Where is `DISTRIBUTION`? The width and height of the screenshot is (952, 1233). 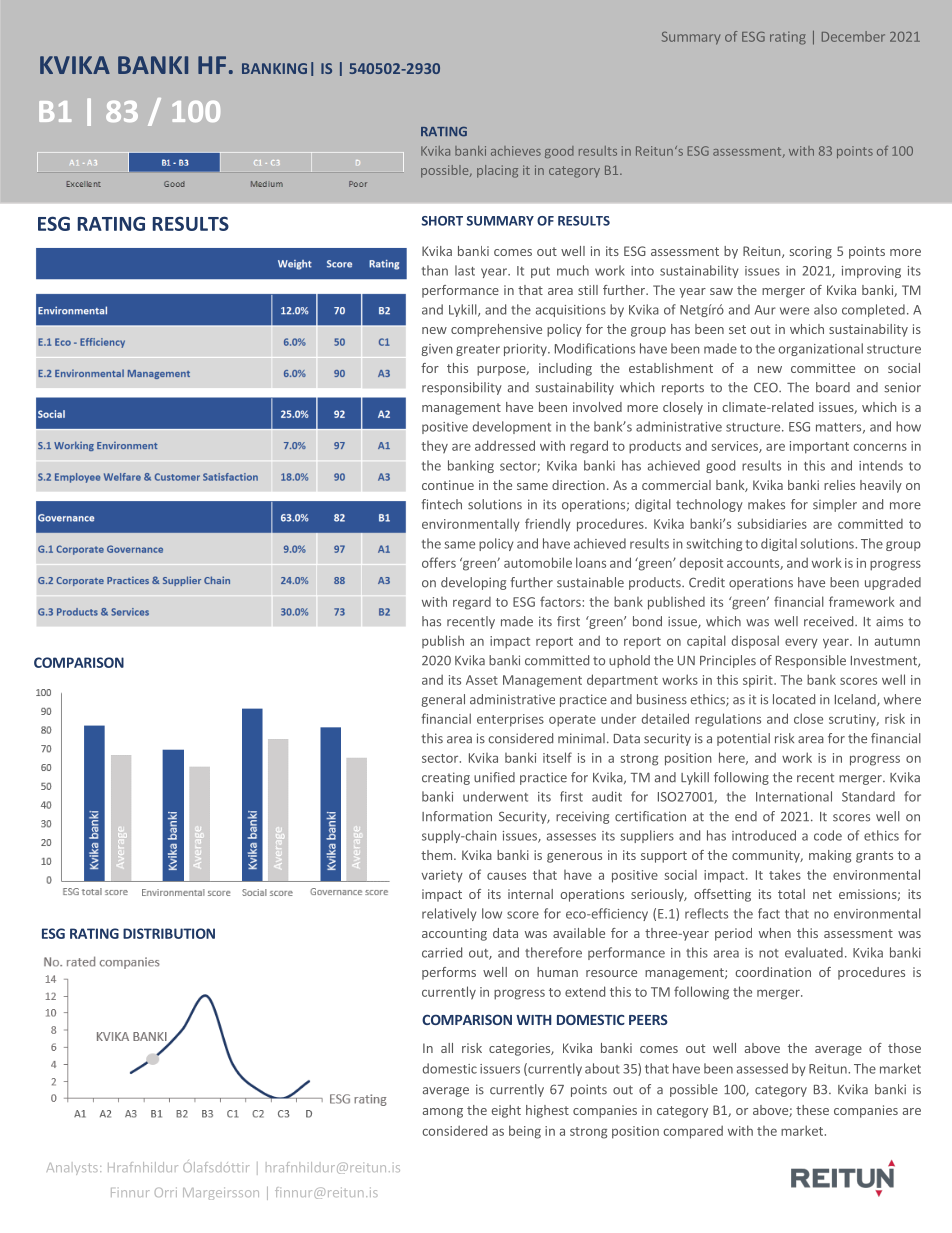
DISTRIBUTION is located at coordinates (169, 933).
